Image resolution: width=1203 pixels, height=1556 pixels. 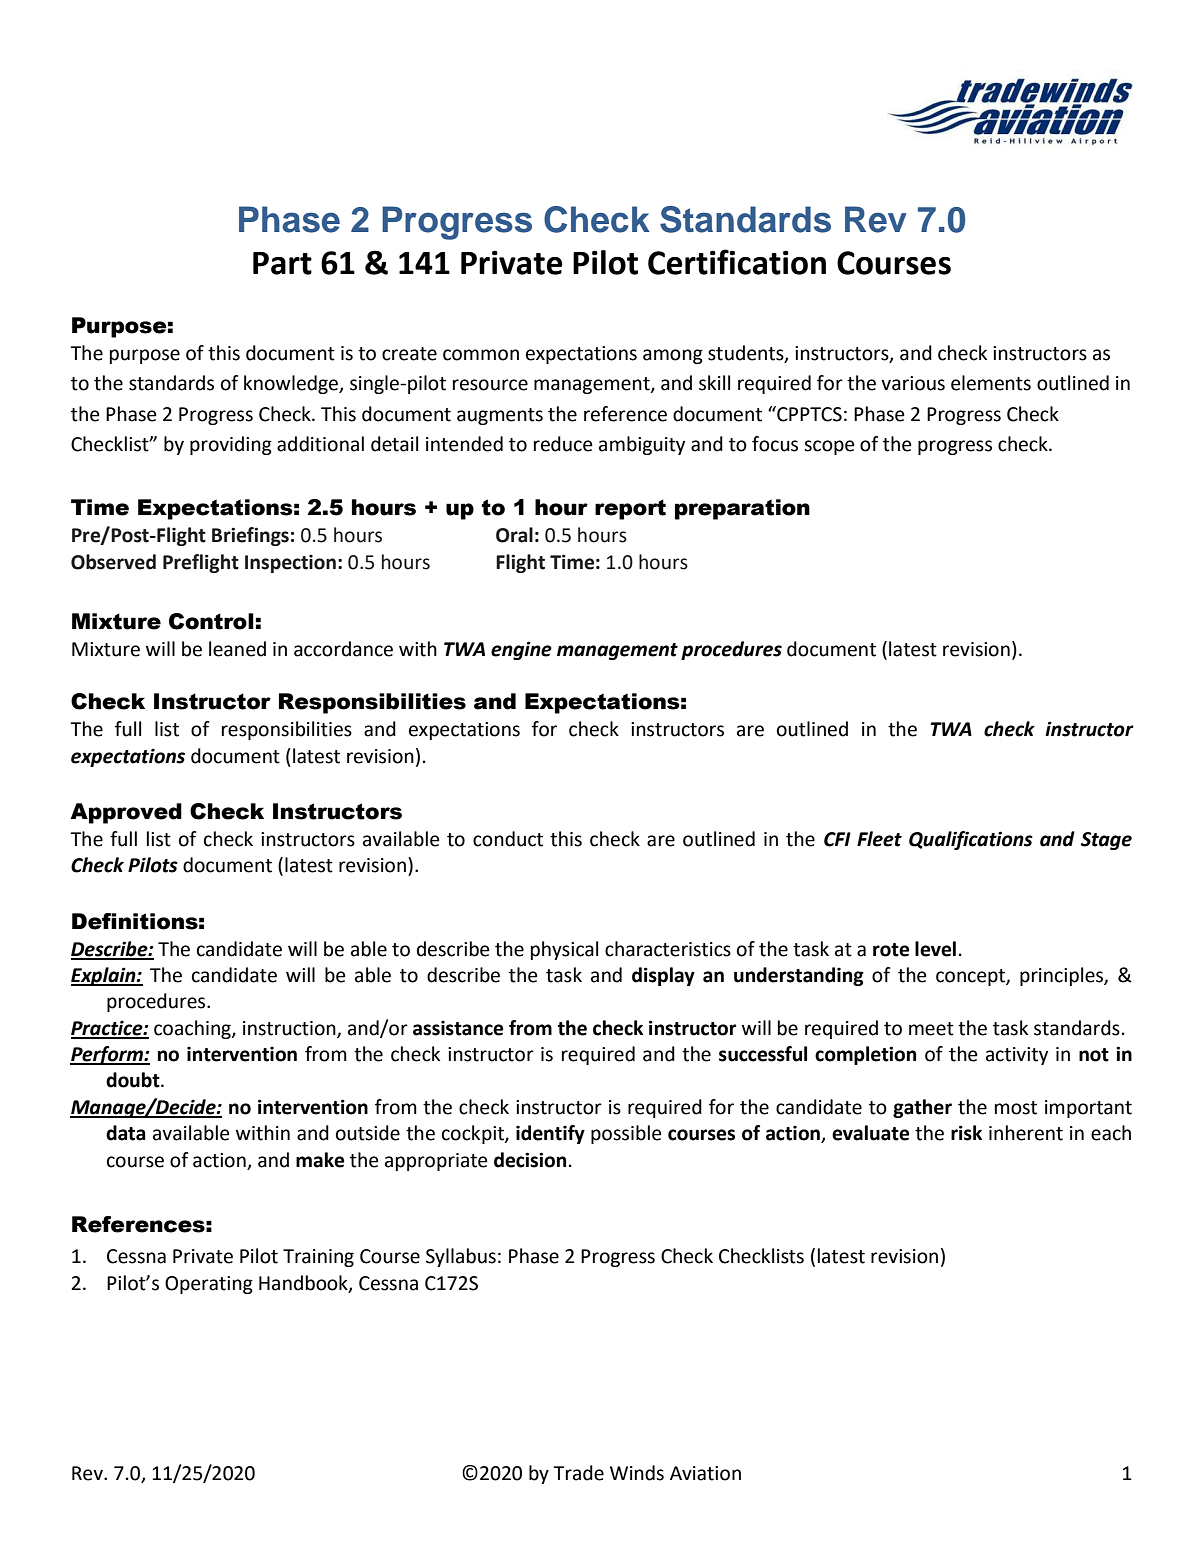 I want to click on Part, so click(x=282, y=263).
